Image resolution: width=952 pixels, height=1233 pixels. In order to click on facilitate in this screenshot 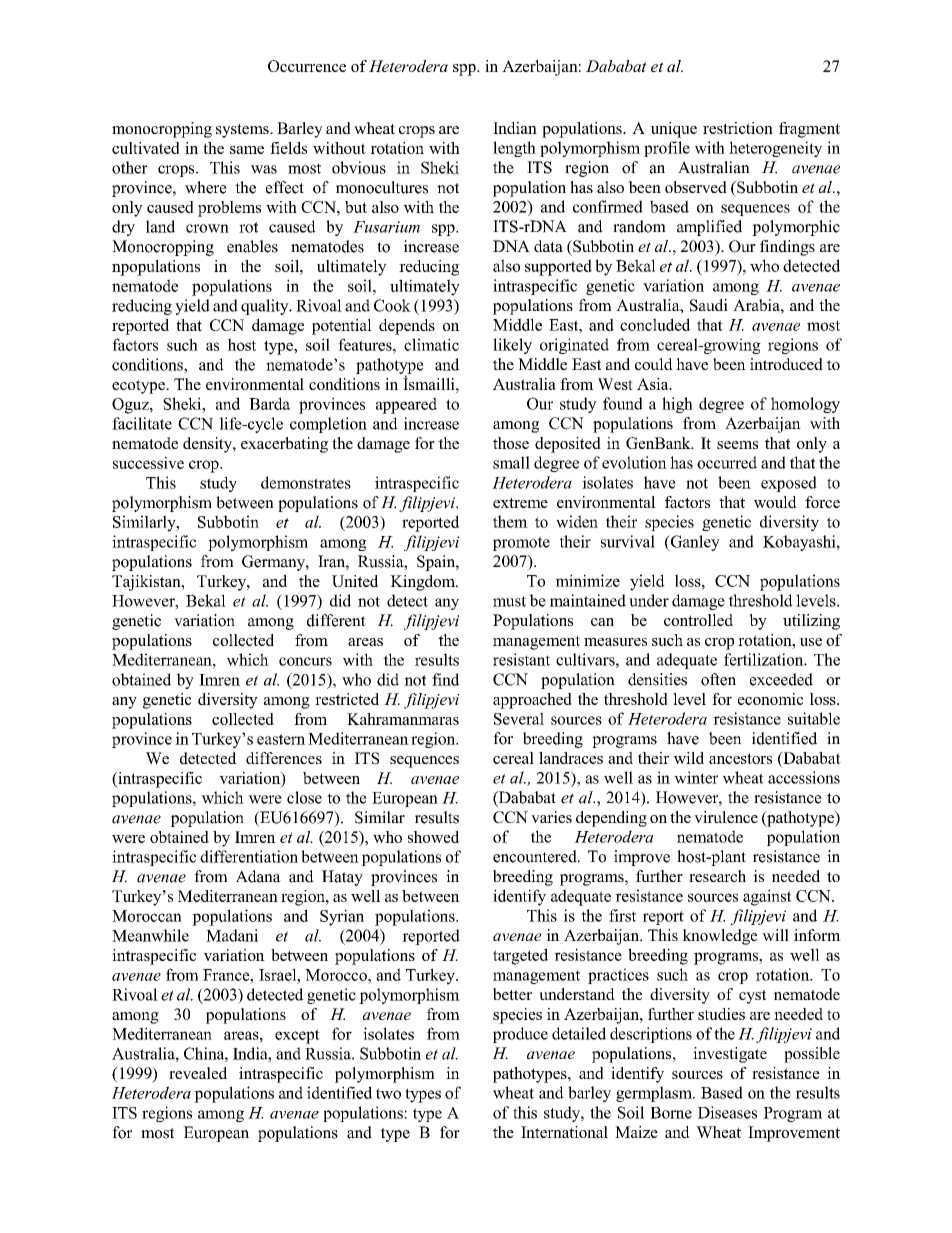, I will do `click(142, 423)`.
